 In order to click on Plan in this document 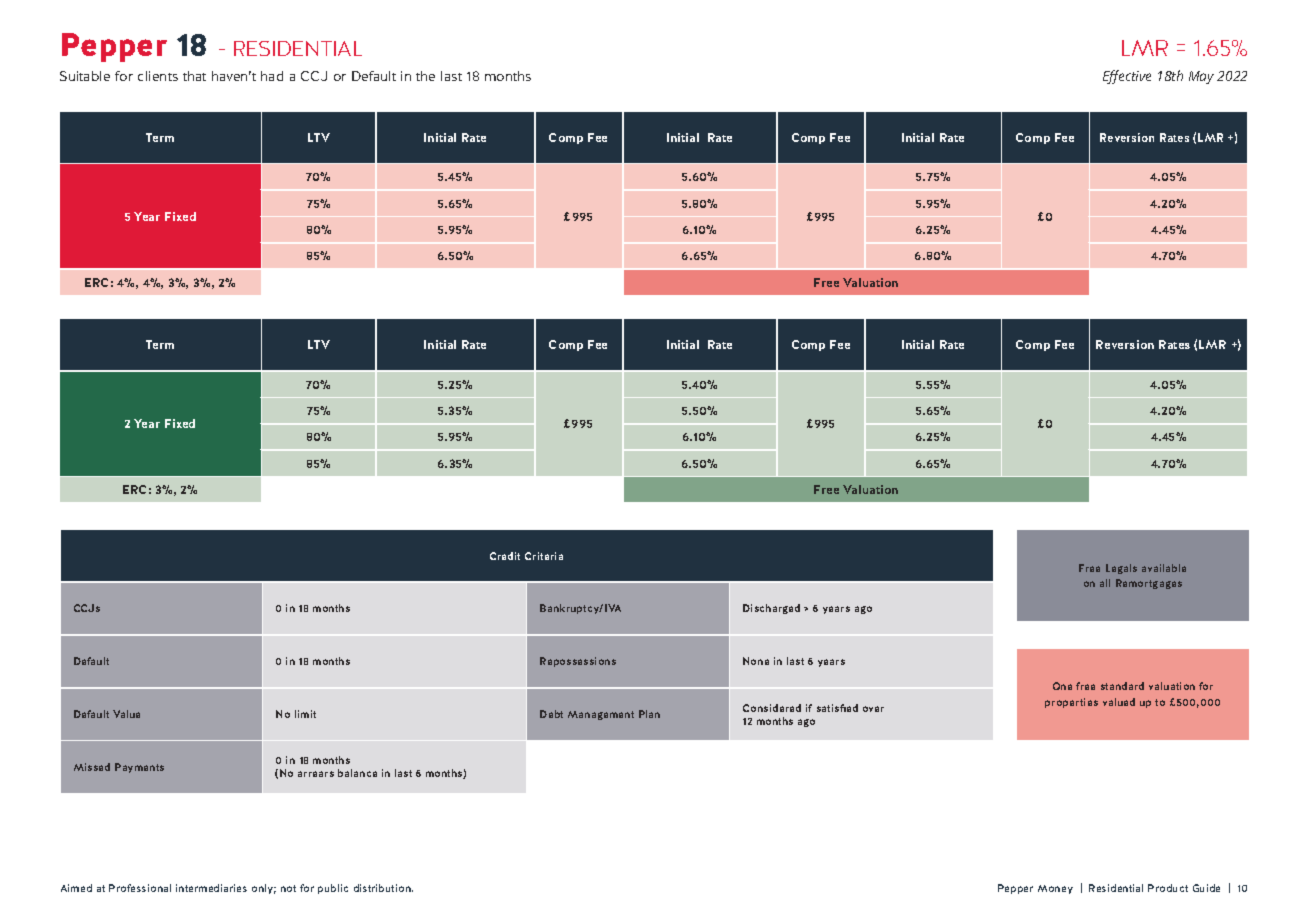, I will do `click(649, 714)`.
